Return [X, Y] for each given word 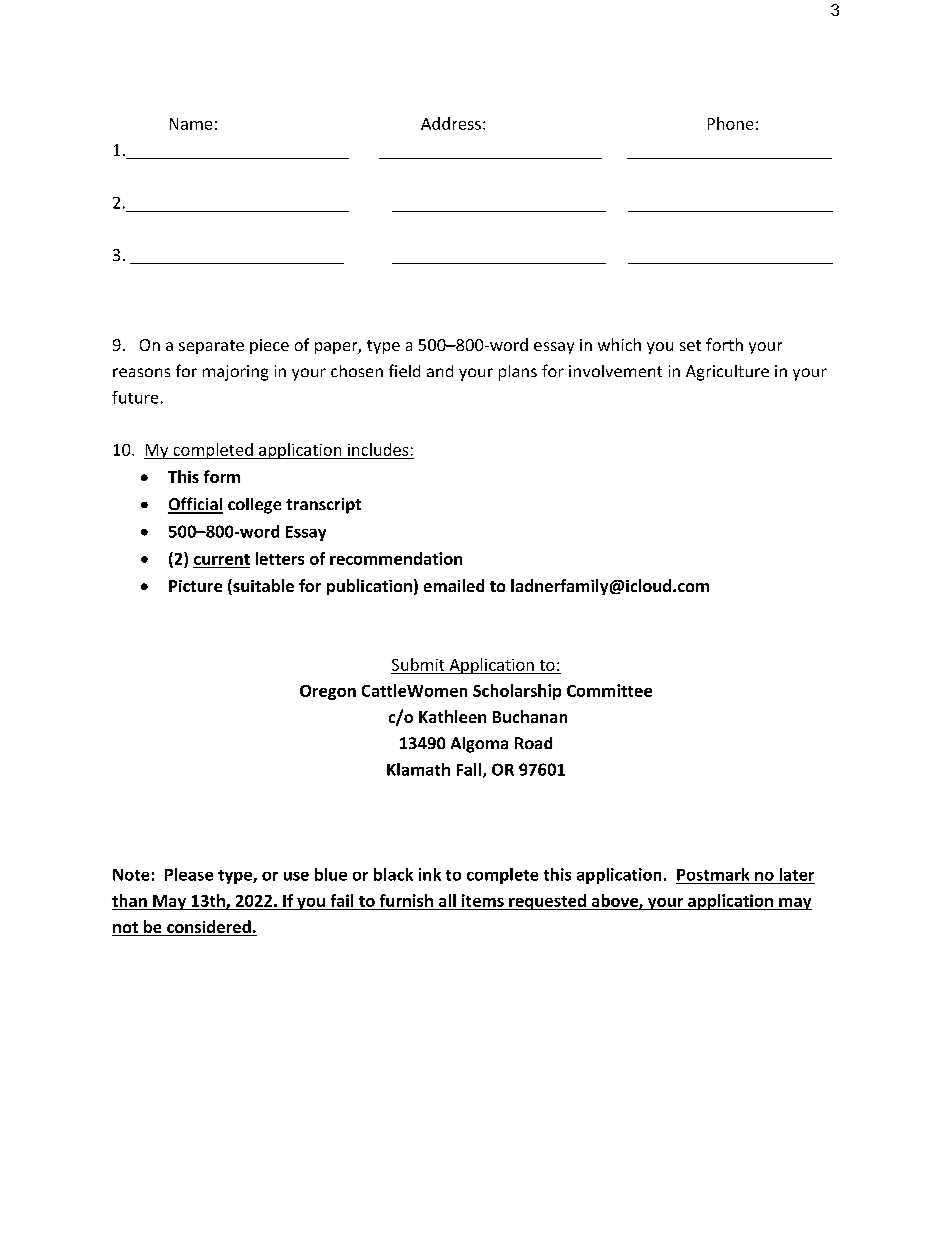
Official [195, 505]
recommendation [396, 558]
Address [451, 123]
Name [191, 124]
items [483, 900]
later [797, 874]
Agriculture [727, 373]
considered [209, 928]
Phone [730, 123]
